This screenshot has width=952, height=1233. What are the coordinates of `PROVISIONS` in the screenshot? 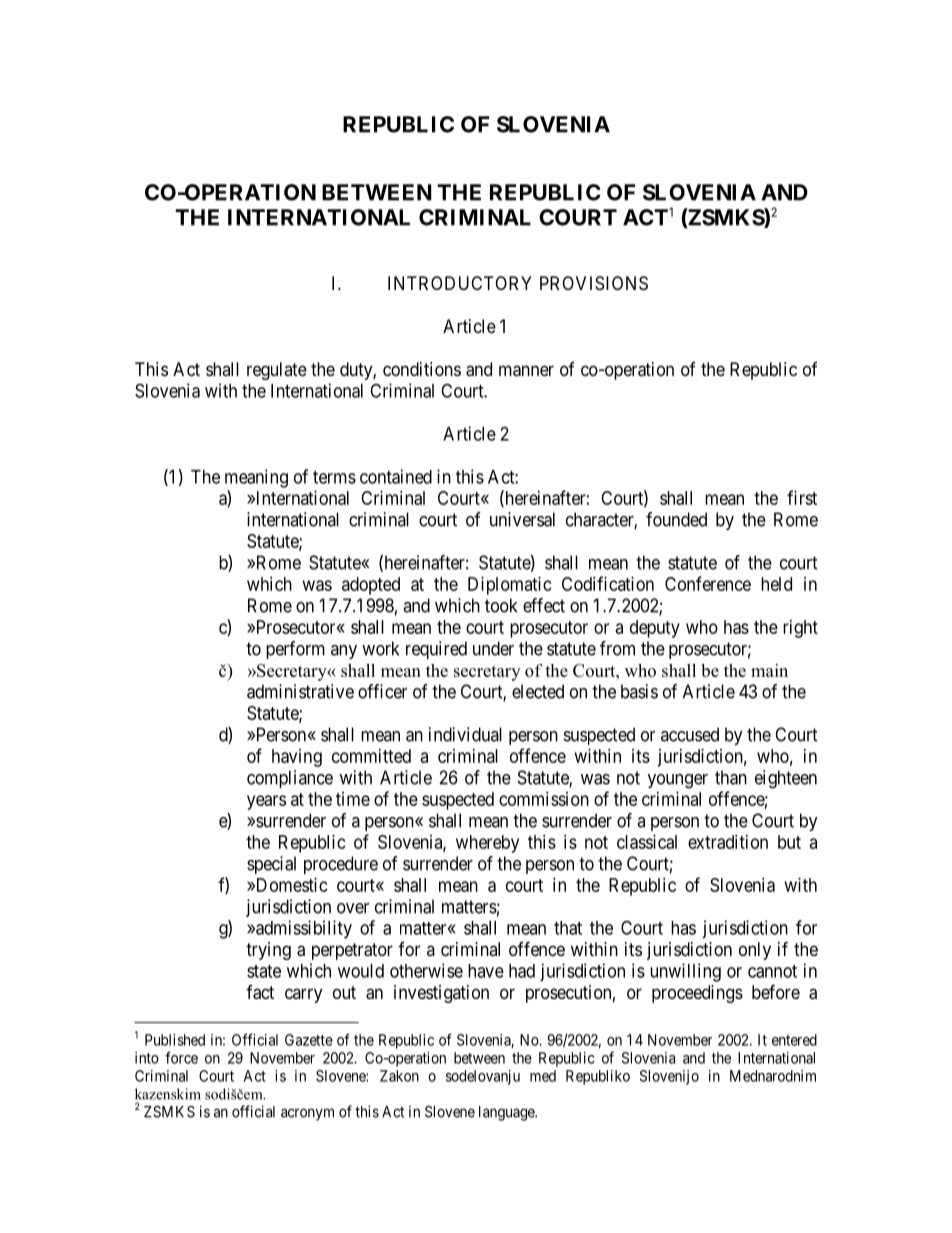 It's located at (594, 283).
